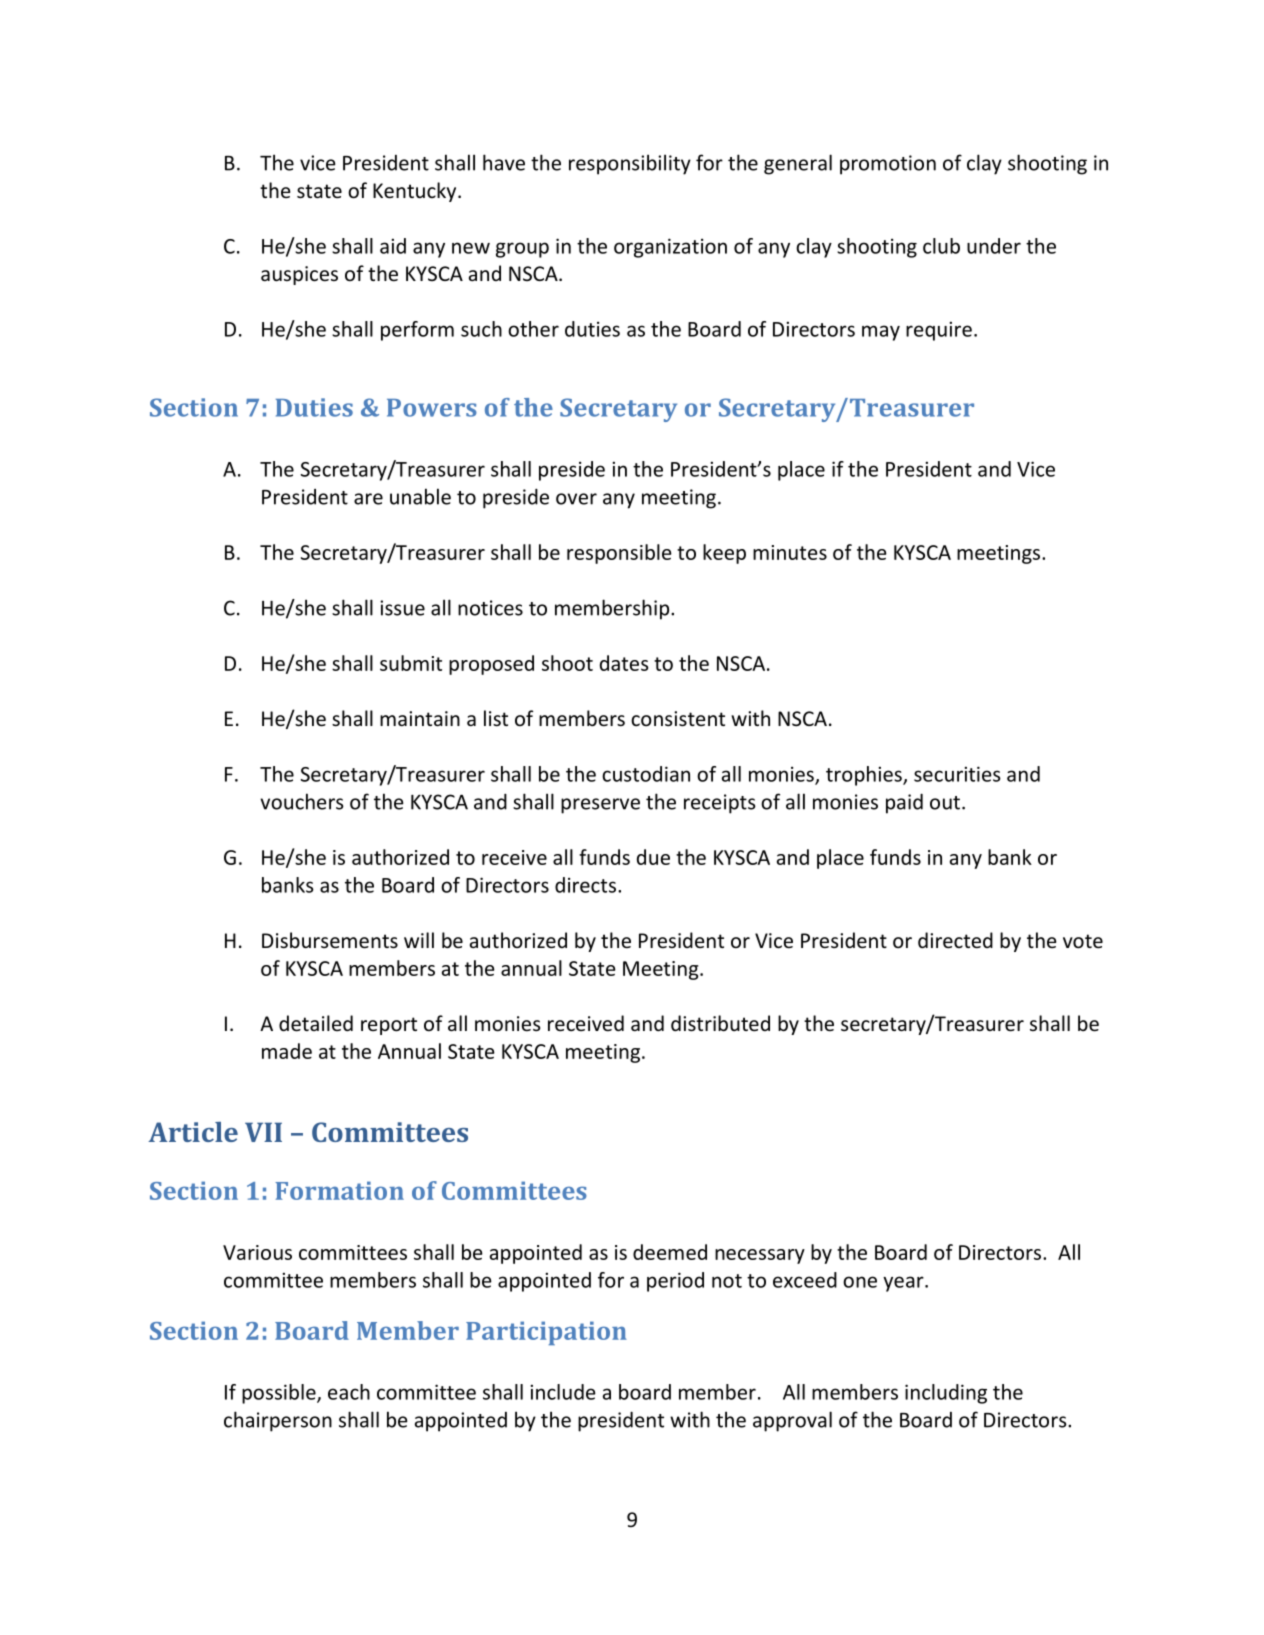  Describe the element at coordinates (287, 1051) in the page. I see `made` at that location.
